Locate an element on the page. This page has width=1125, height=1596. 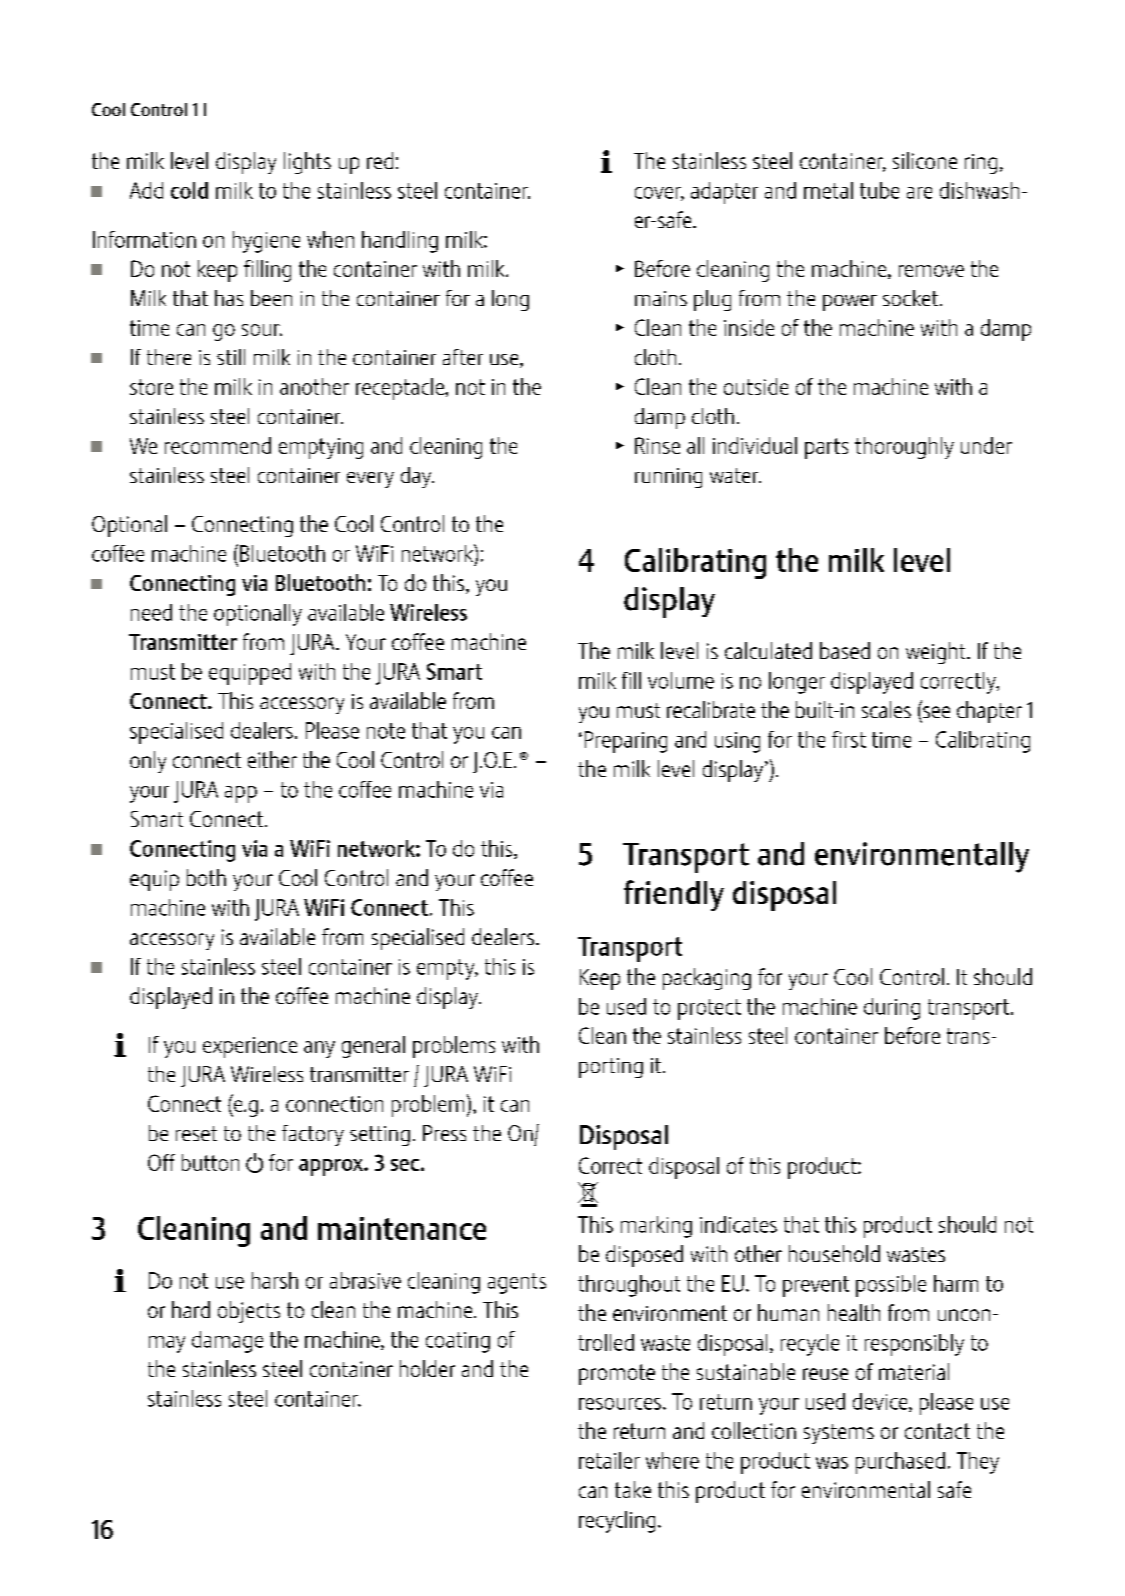
hygiene is located at coordinates (266, 242).
